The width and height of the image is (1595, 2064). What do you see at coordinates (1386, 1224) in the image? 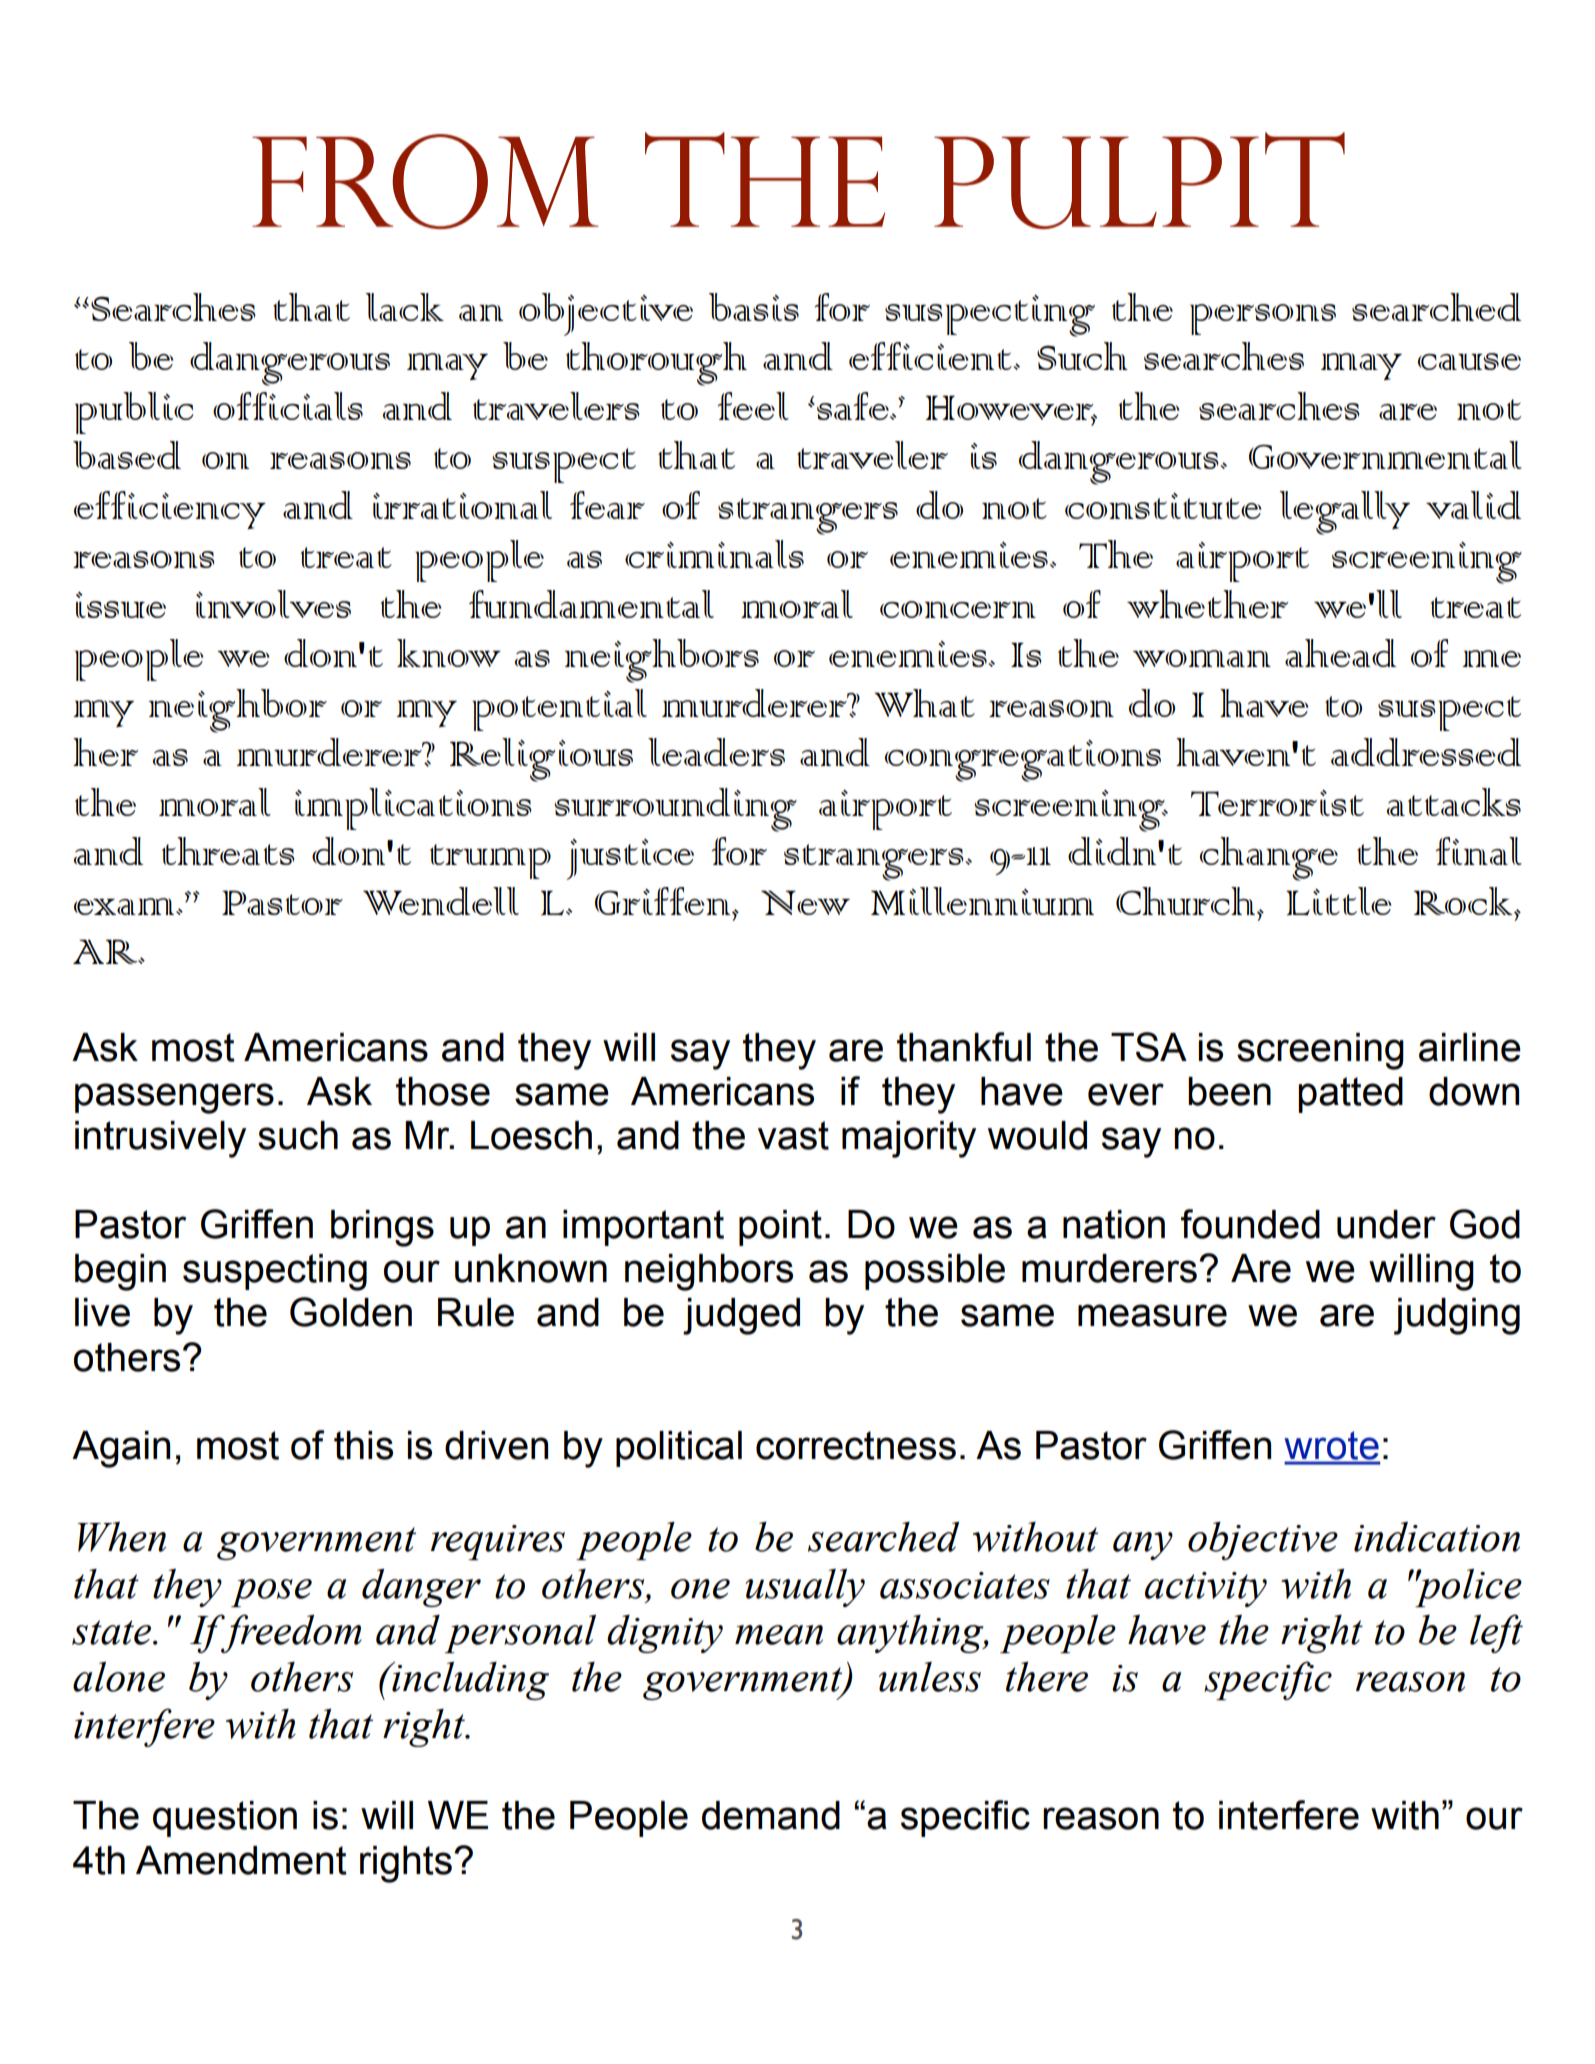
I see `under` at bounding box center [1386, 1224].
